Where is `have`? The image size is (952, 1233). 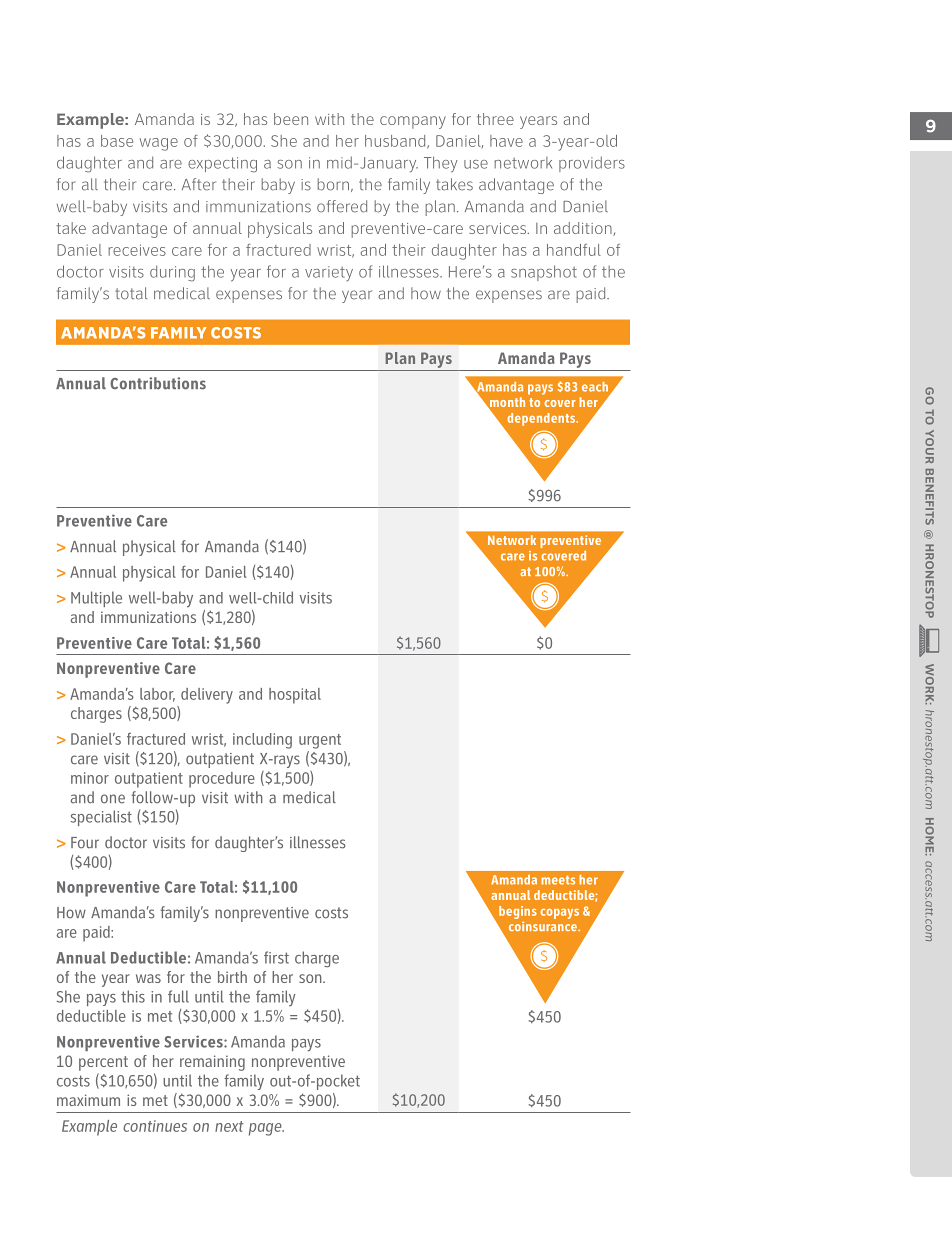 have is located at coordinates (506, 141).
